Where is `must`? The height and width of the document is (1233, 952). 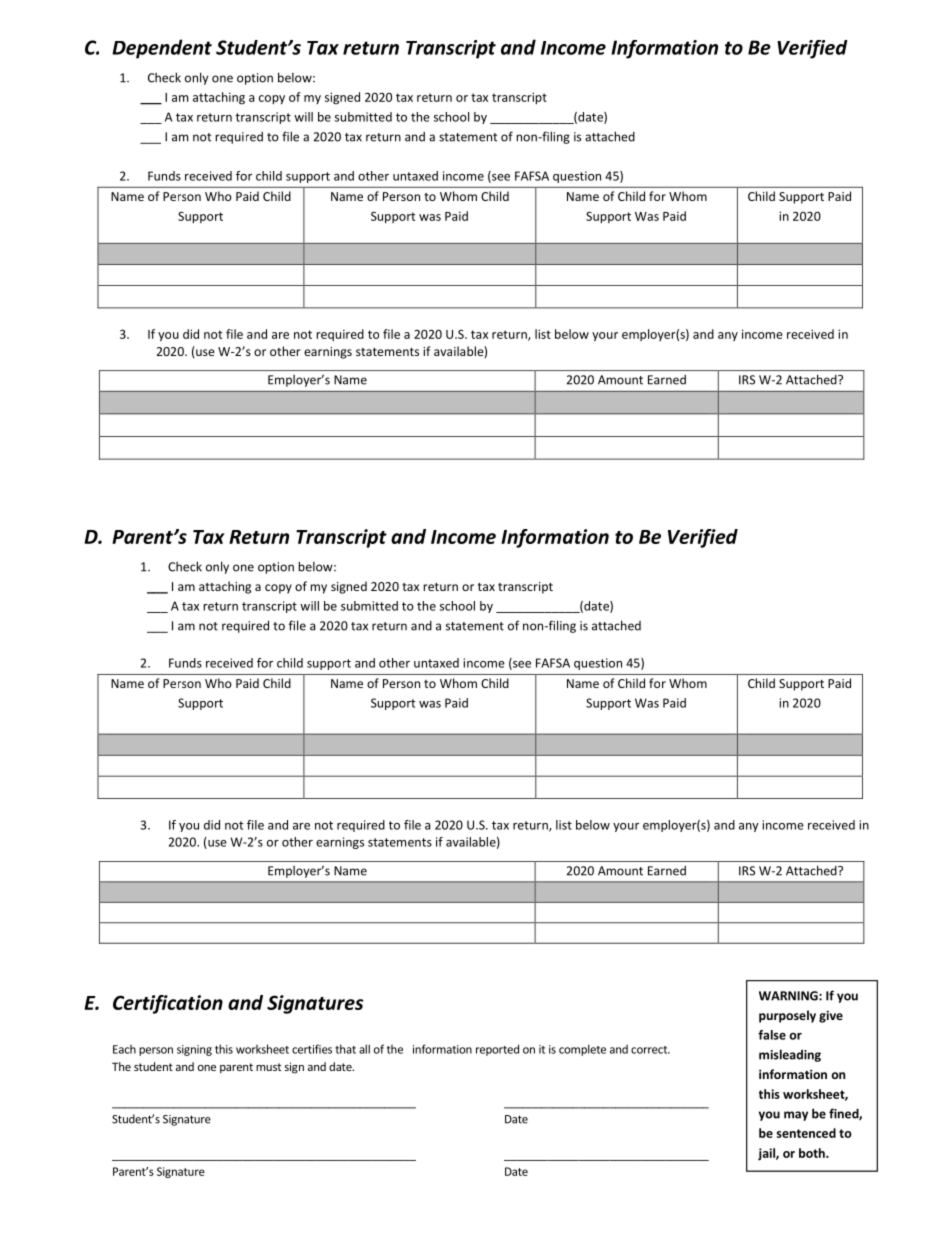
must is located at coordinates (268, 1067).
